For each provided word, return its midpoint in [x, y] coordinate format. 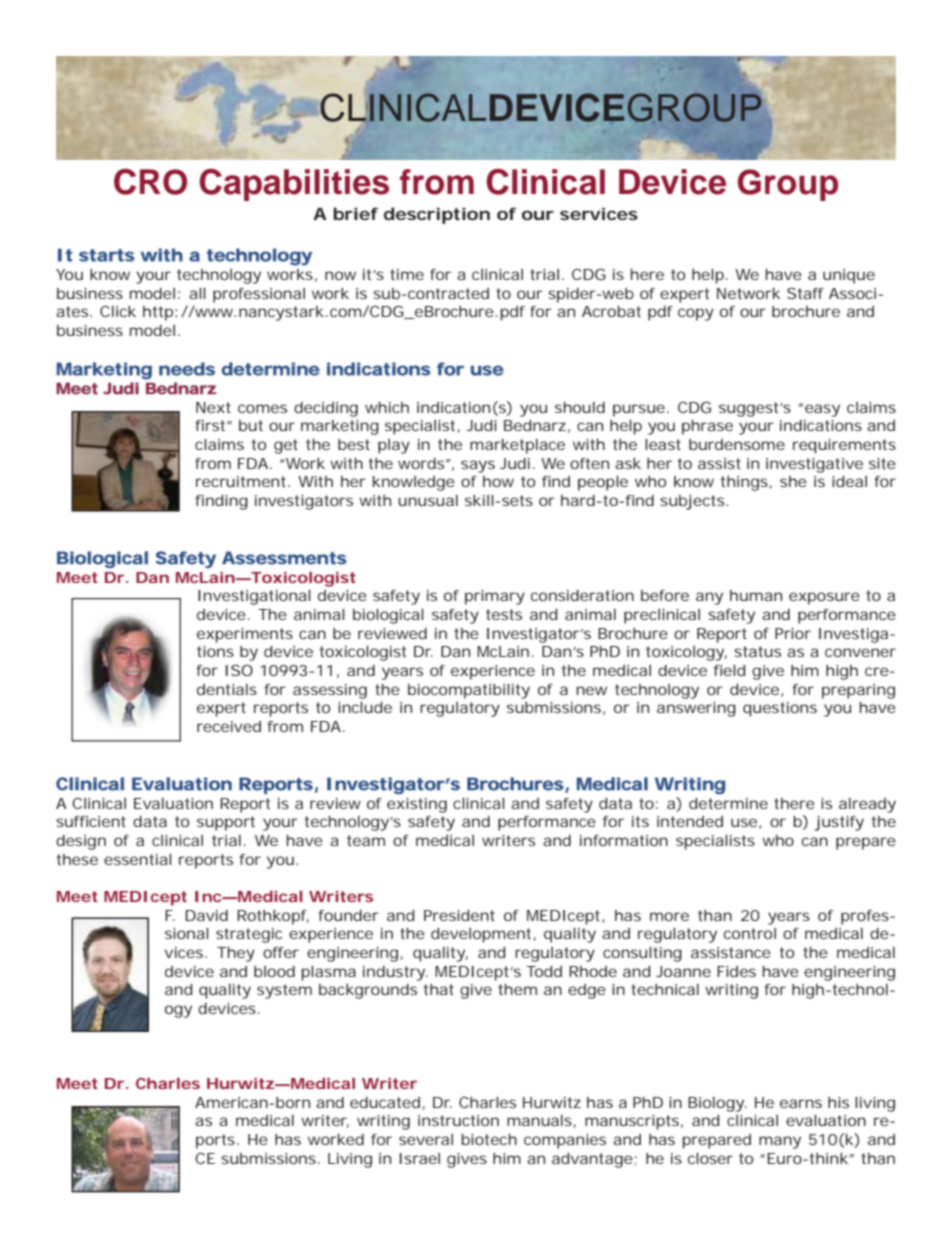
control [750, 933]
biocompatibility [469, 691]
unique [849, 276]
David [206, 915]
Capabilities [294, 185]
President [459, 915]
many [780, 1142]
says [478, 466]
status [757, 651]
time [407, 274]
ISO [239, 670]
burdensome [737, 444]
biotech [489, 1139]
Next [213, 407]
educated [385, 1102]
